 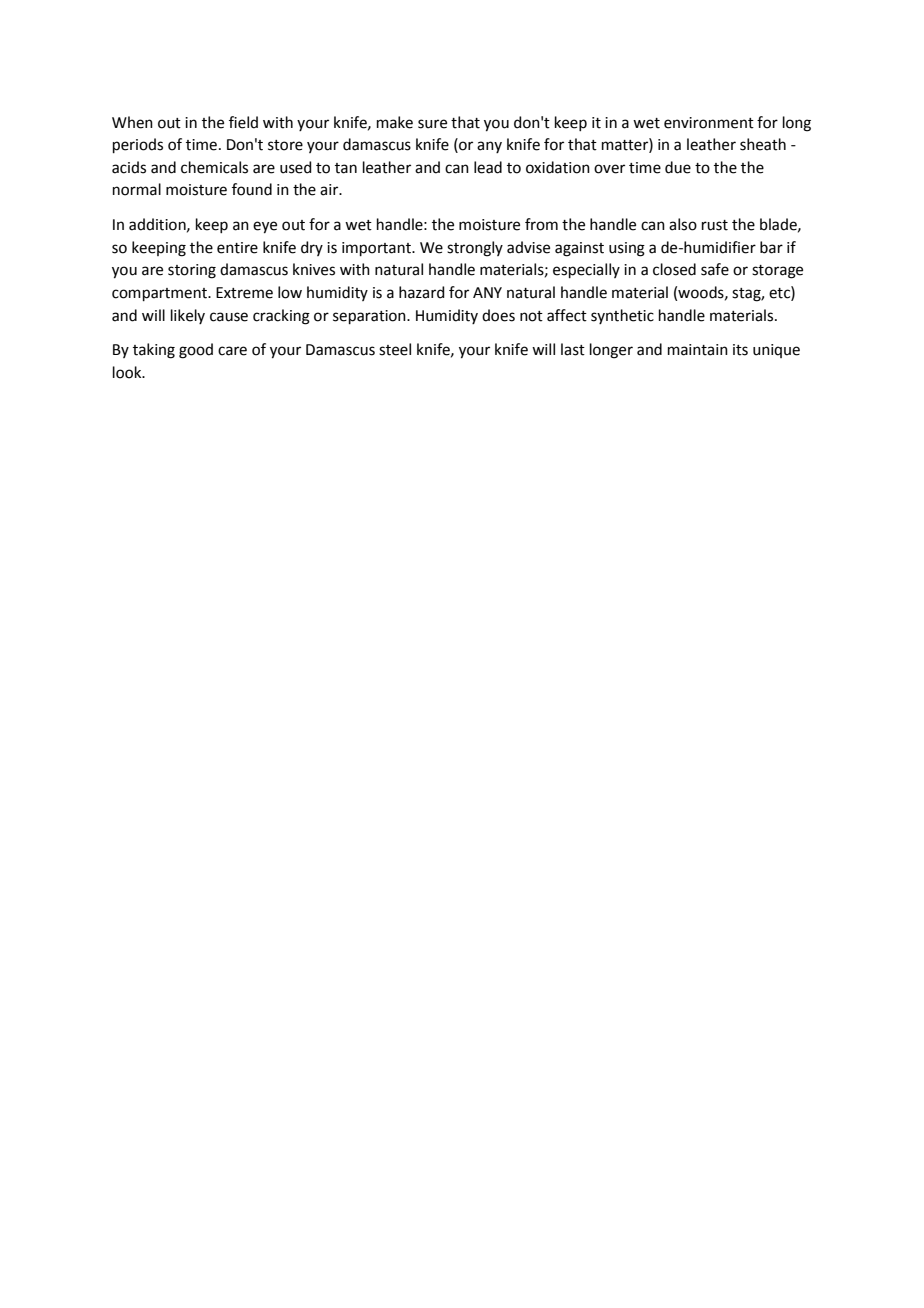 I want to click on field, so click(x=243, y=122).
